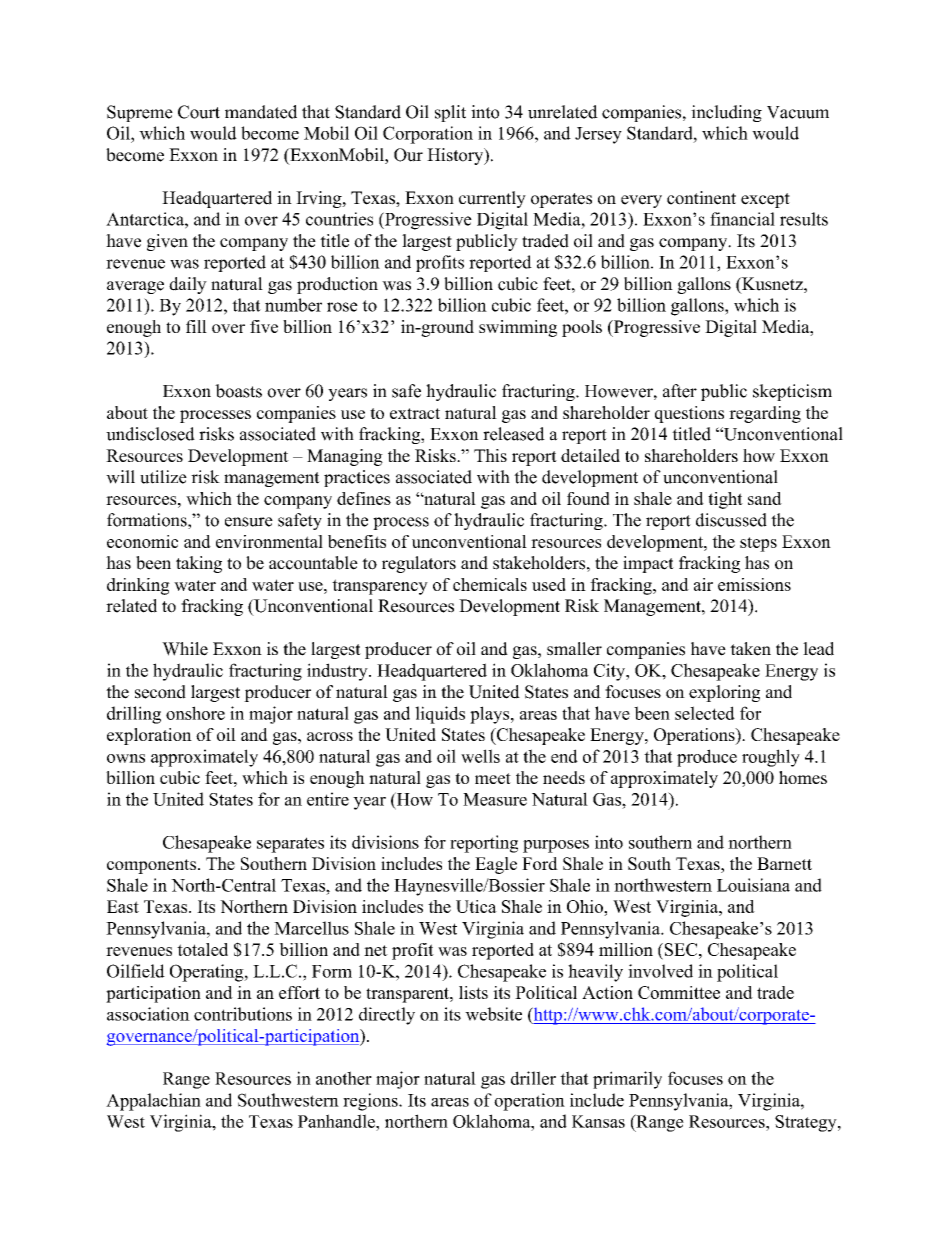 The image size is (952, 1233). I want to click on components, so click(151, 866).
